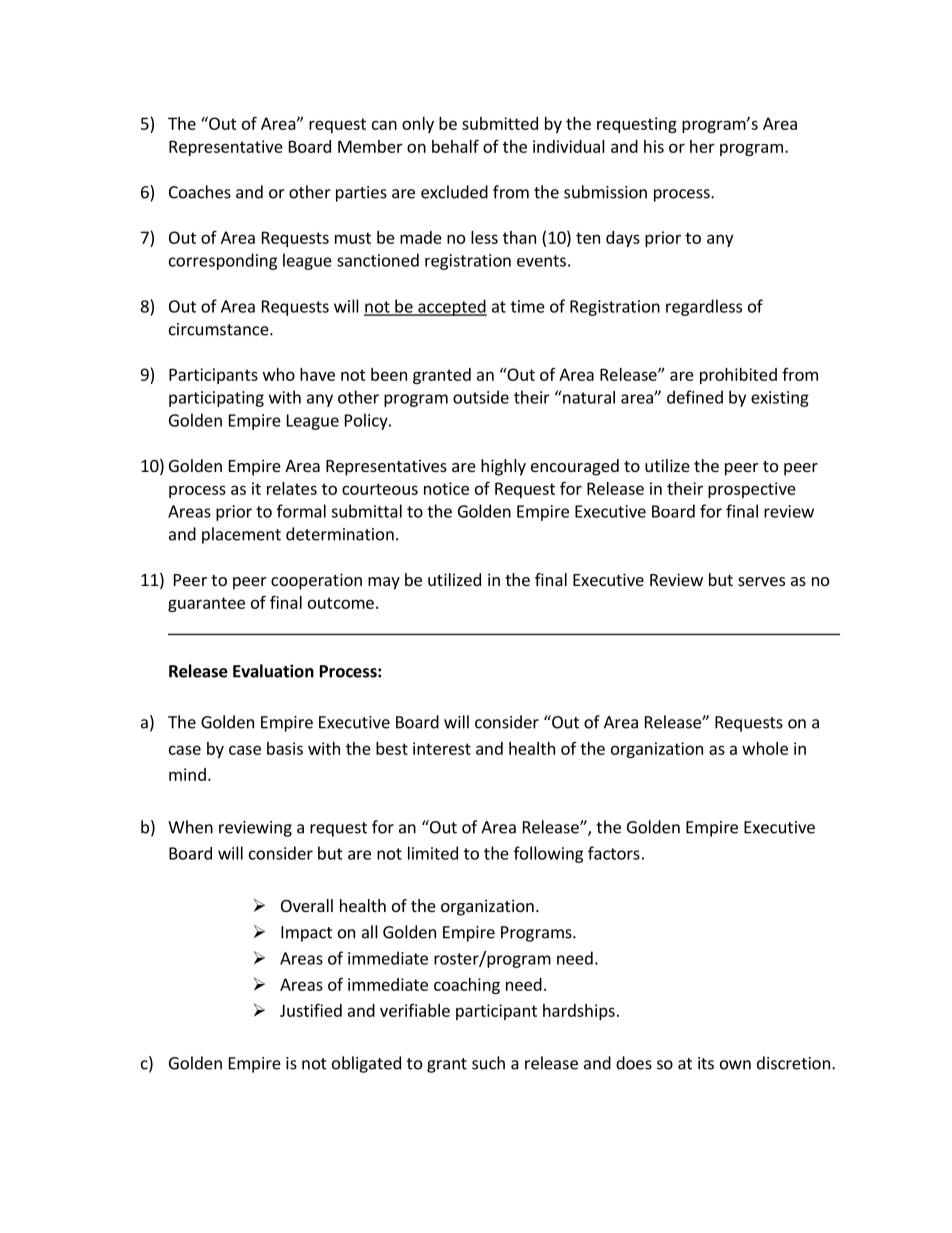 The width and height of the image is (952, 1233). I want to click on behalf, so click(455, 146).
